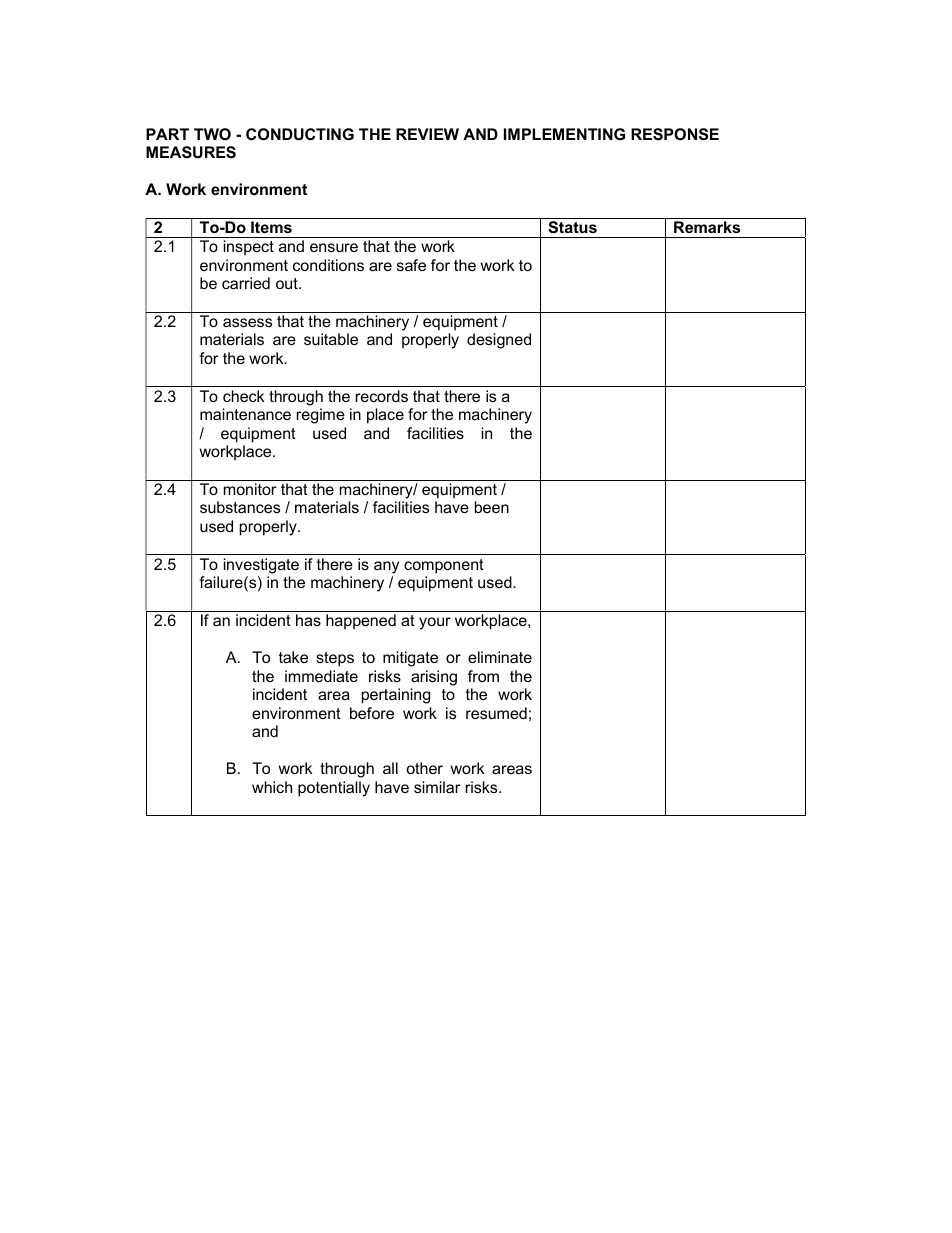 The image size is (952, 1233). What do you see at coordinates (243, 396) in the screenshot?
I see `check` at bounding box center [243, 396].
